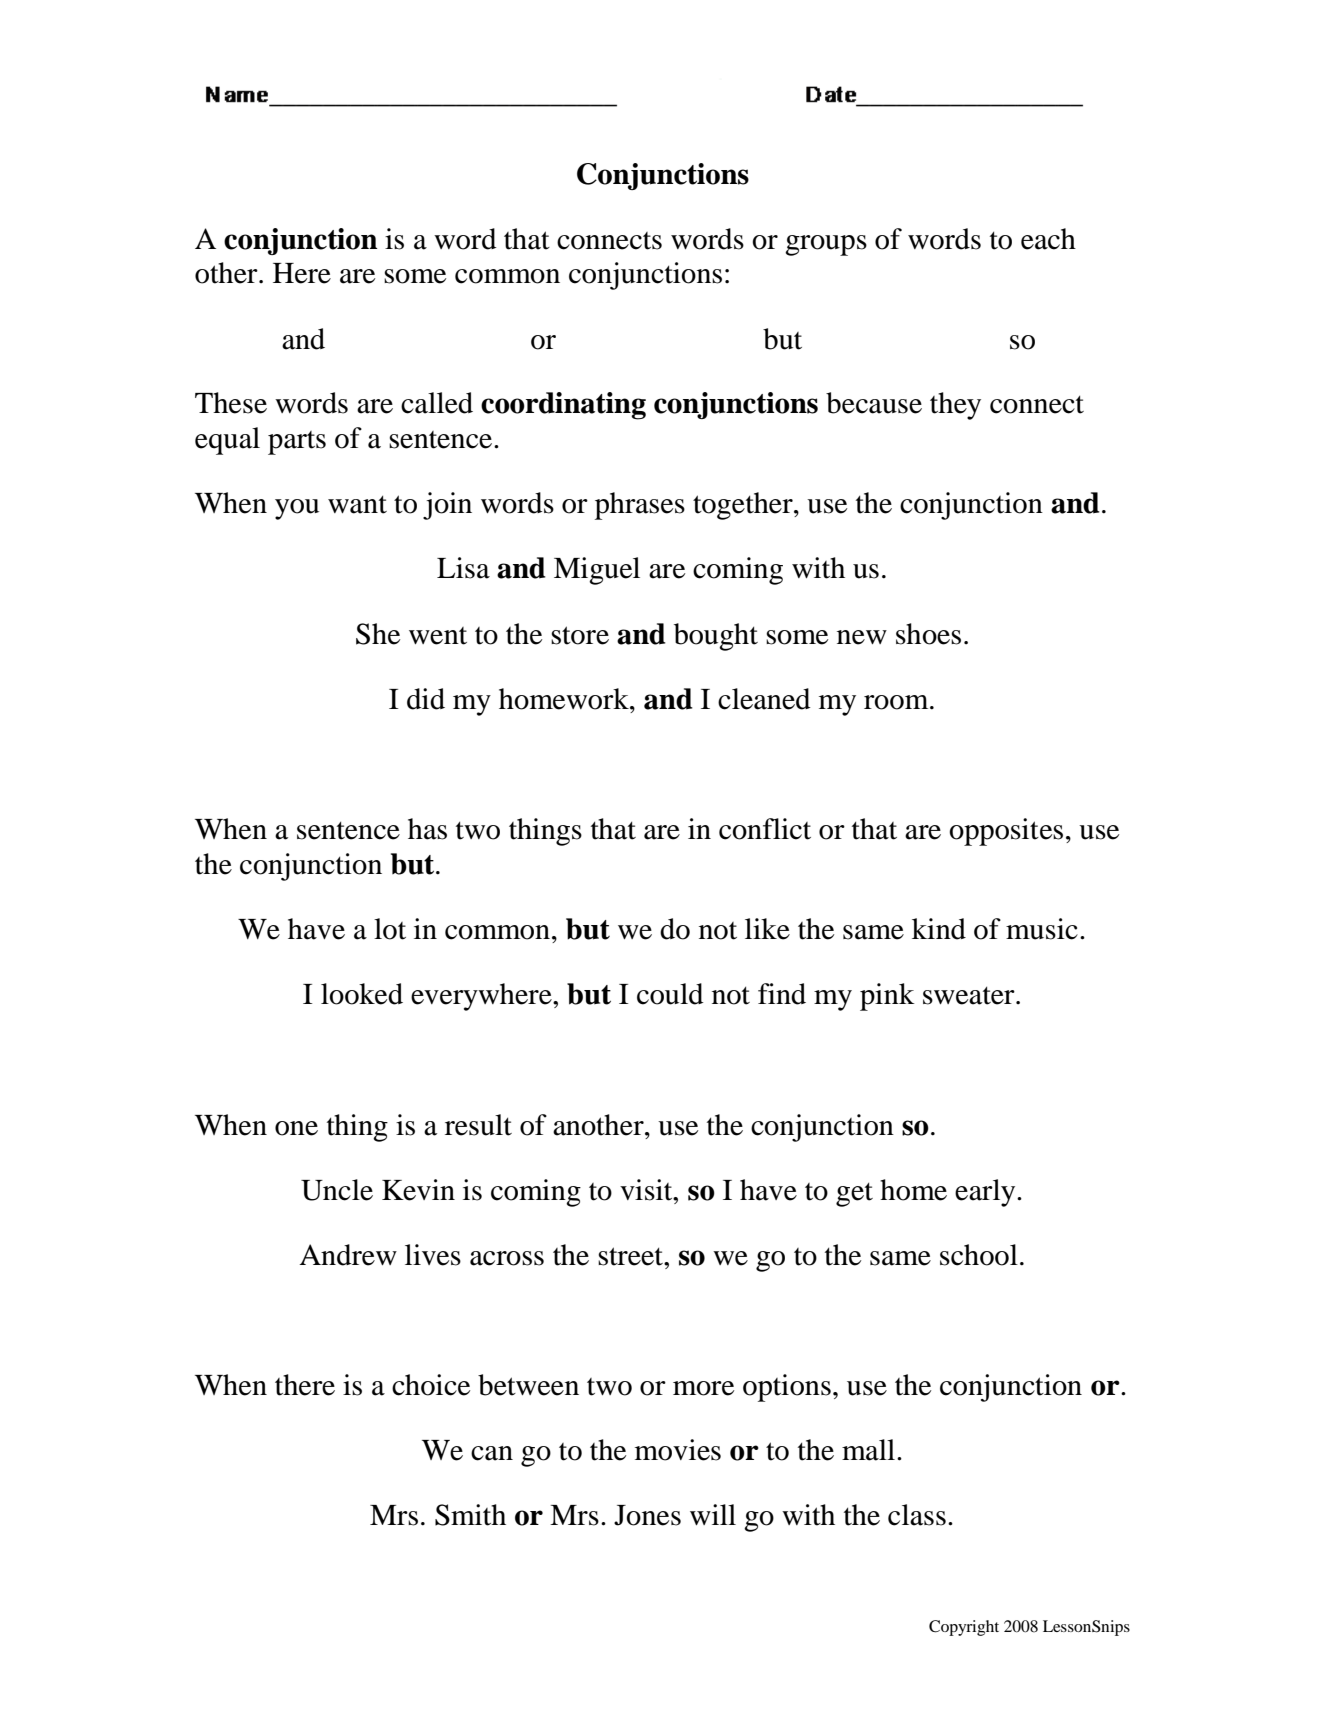  Describe the element at coordinates (580, 635) in the page. I see `store` at that location.
